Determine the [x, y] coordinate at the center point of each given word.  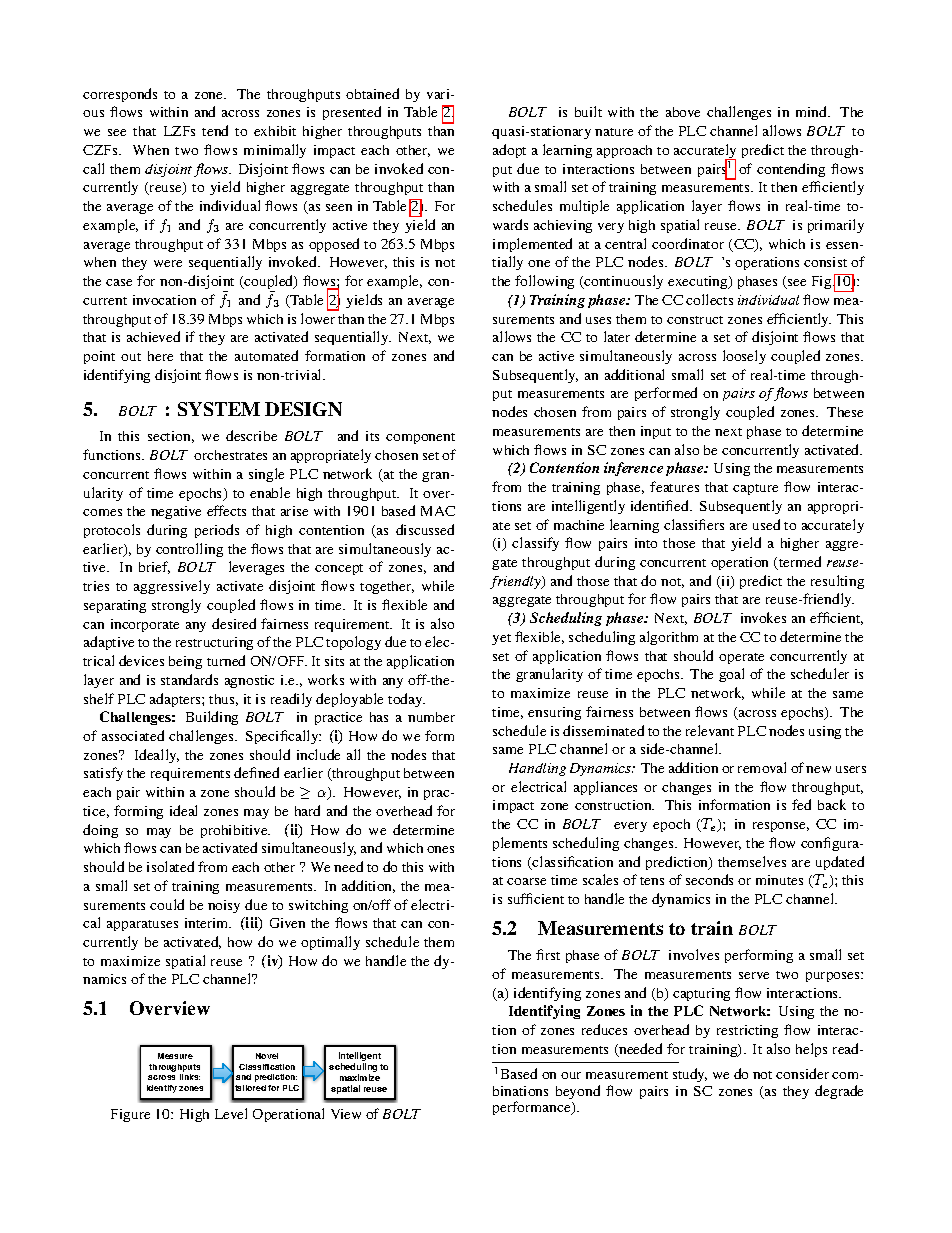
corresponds [120, 95]
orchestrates [230, 455]
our [571, 1075]
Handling [537, 769]
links [190, 1077]
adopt [509, 151]
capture [755, 489]
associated [133, 735]
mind [813, 111]
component [420, 438]
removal [762, 767]
